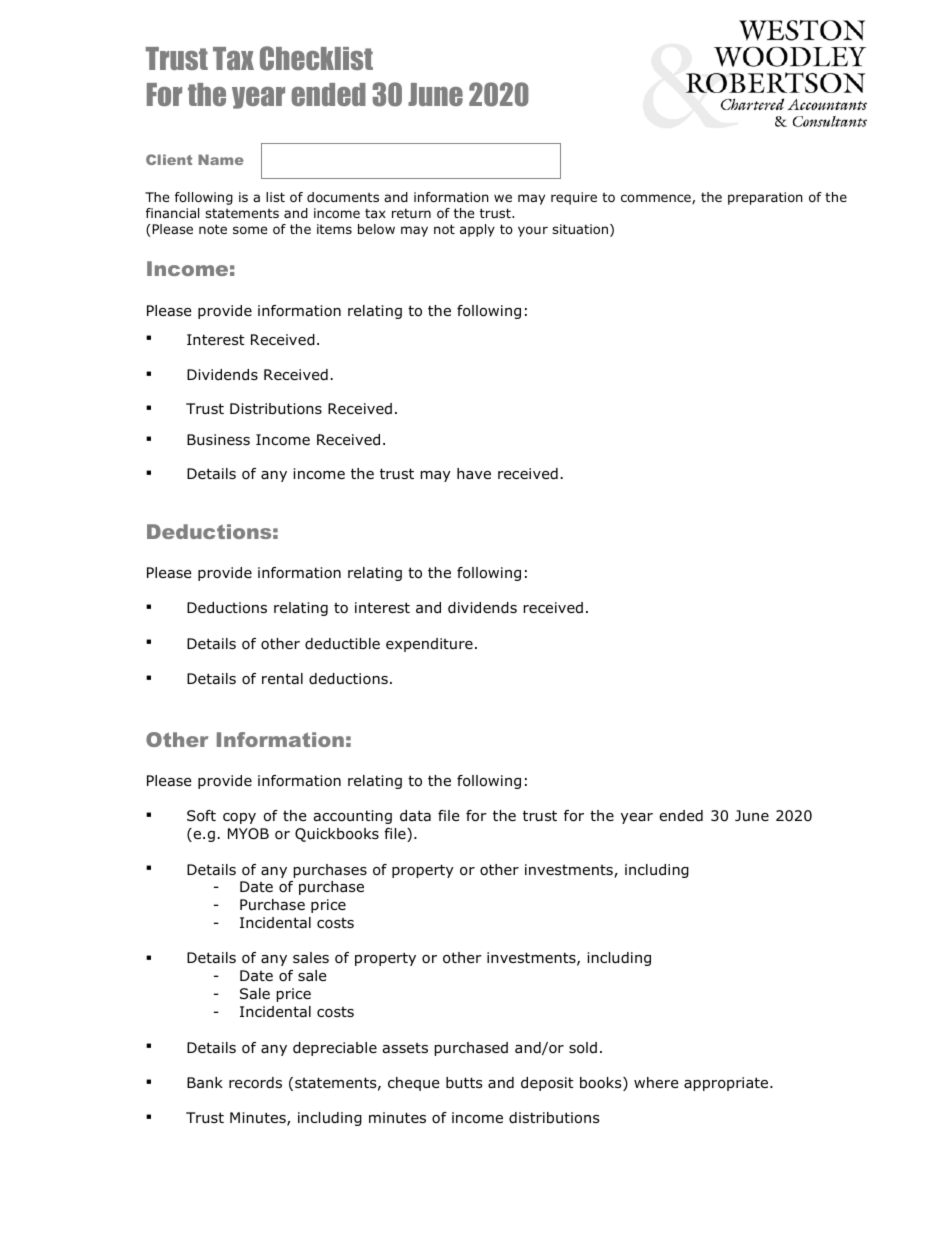 The width and height of the page is (952, 1233). I want to click on situation, so click(580, 229).
